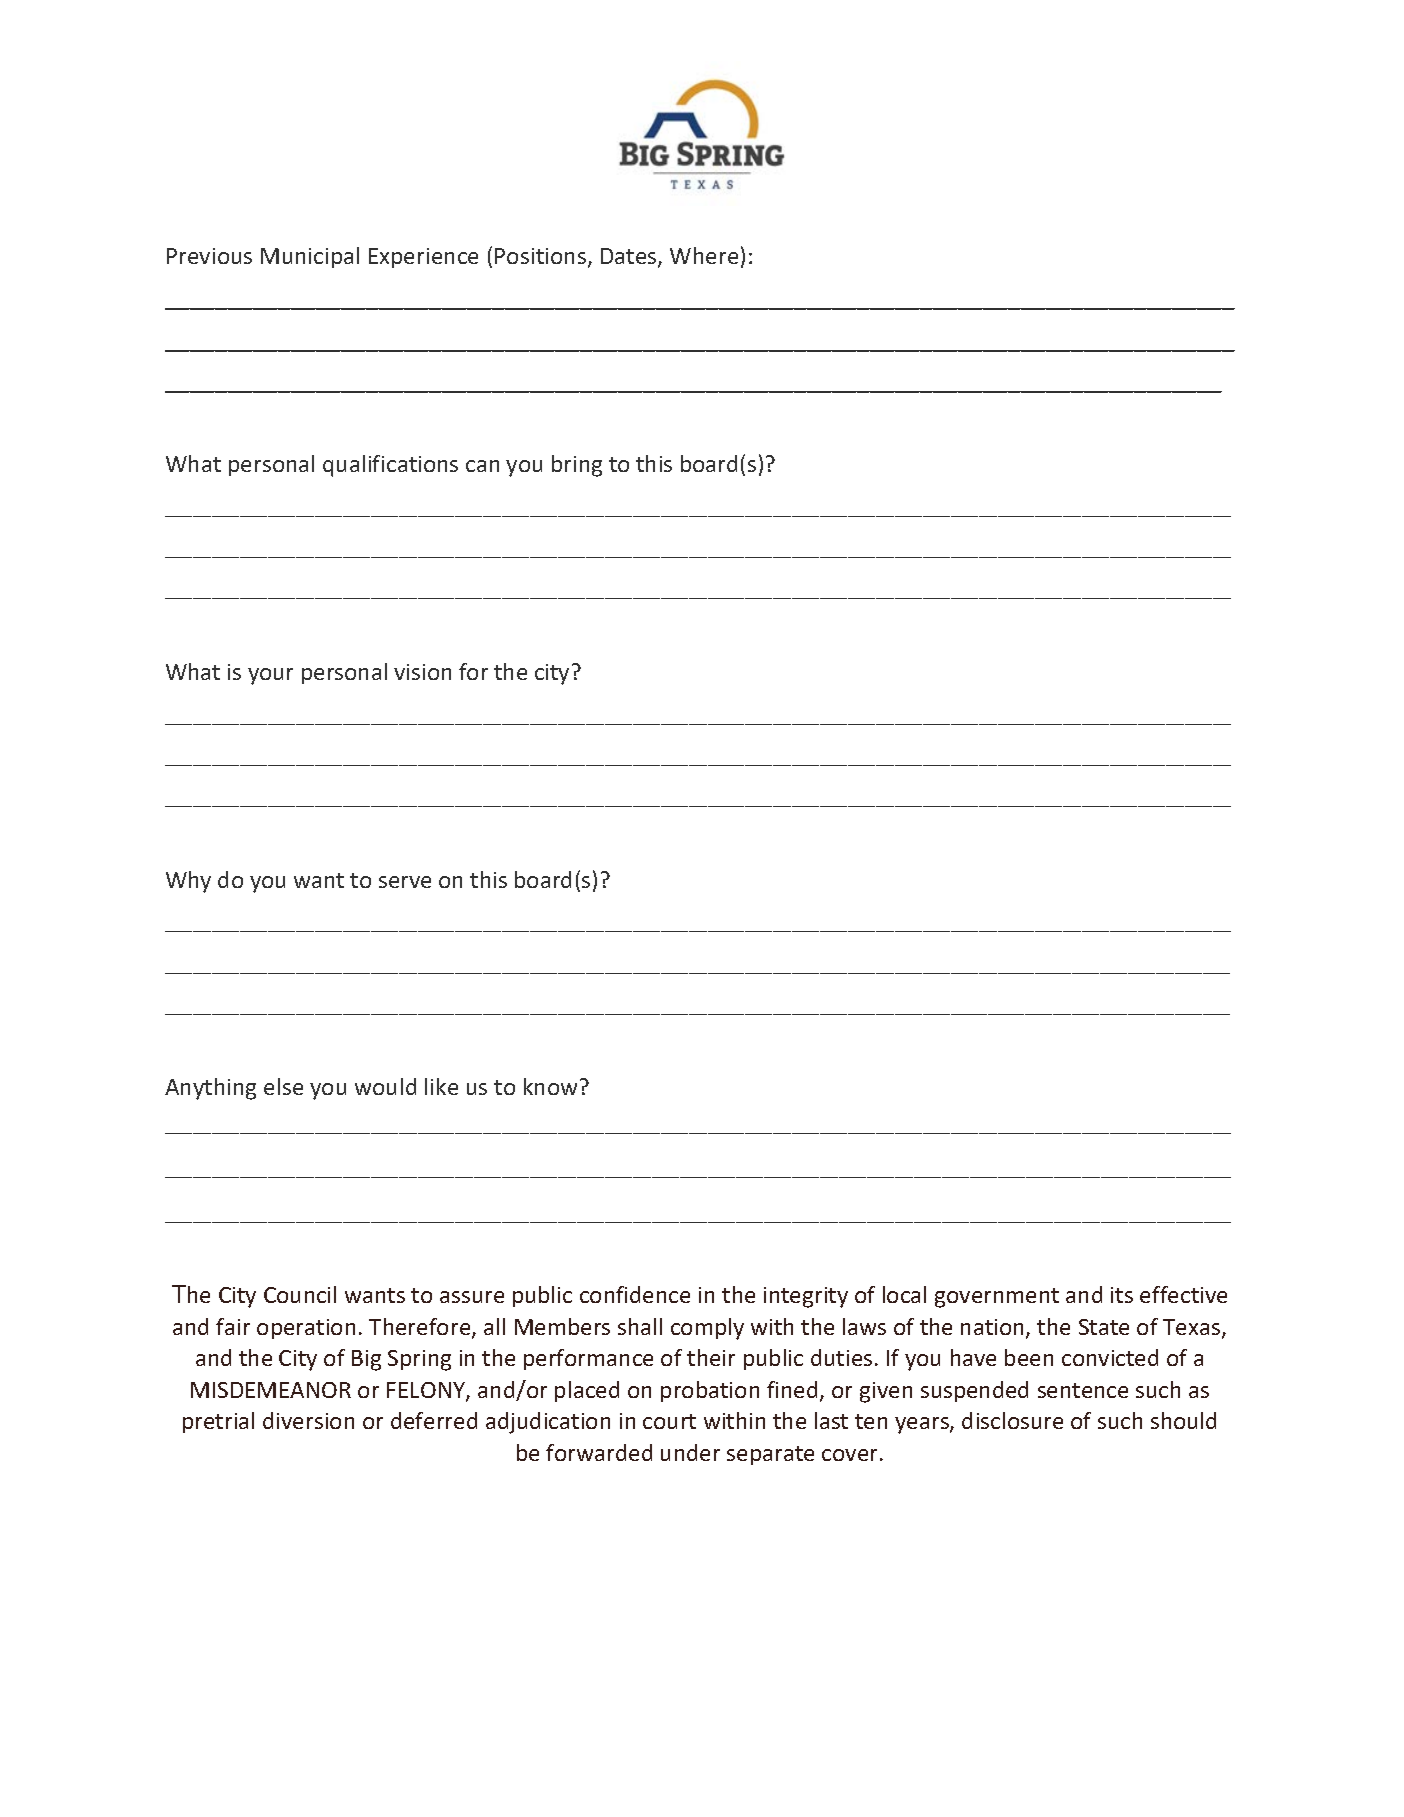  Describe the element at coordinates (577, 466) in the document. I see `bring` at that location.
